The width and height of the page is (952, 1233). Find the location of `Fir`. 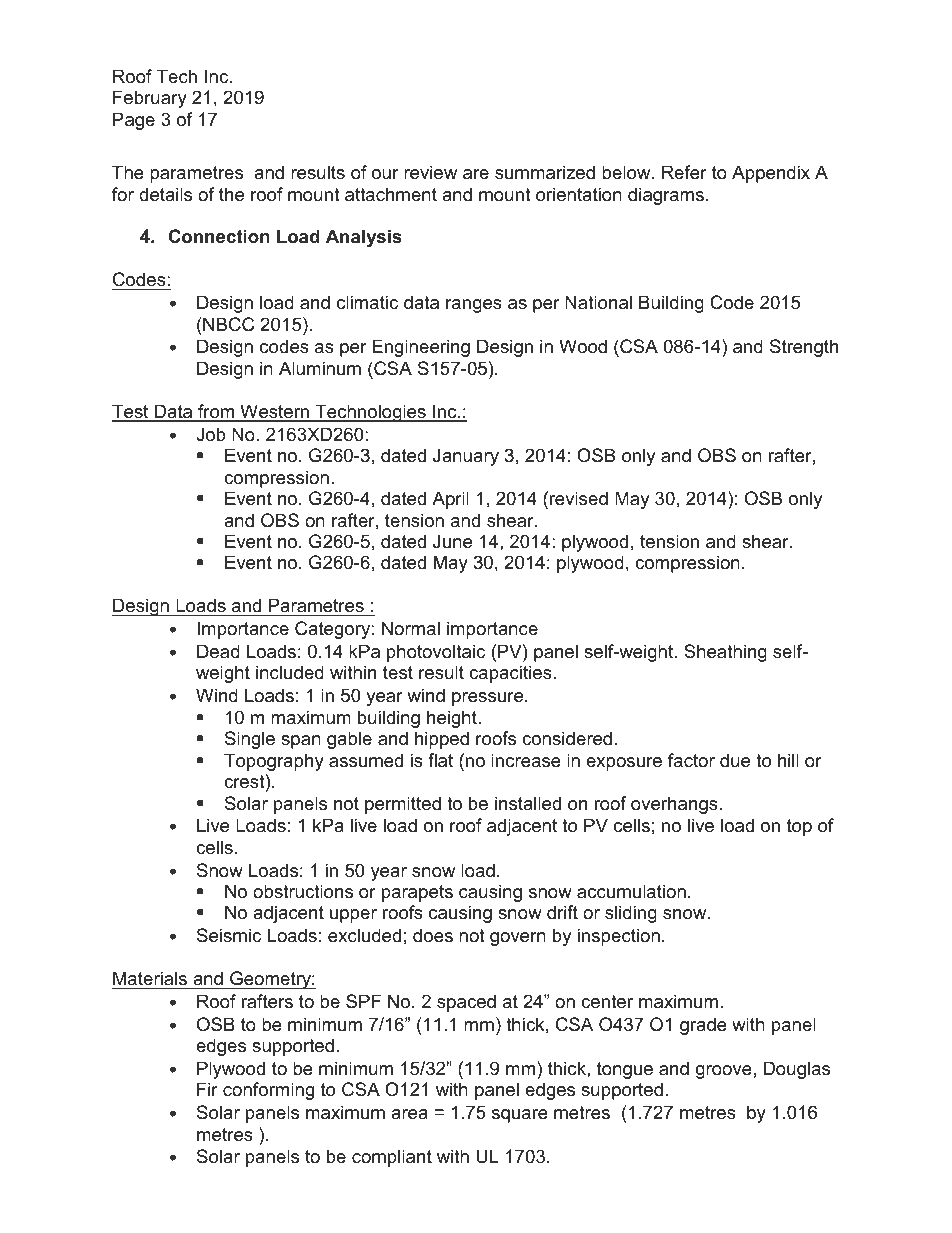

Fir is located at coordinates (207, 1089).
